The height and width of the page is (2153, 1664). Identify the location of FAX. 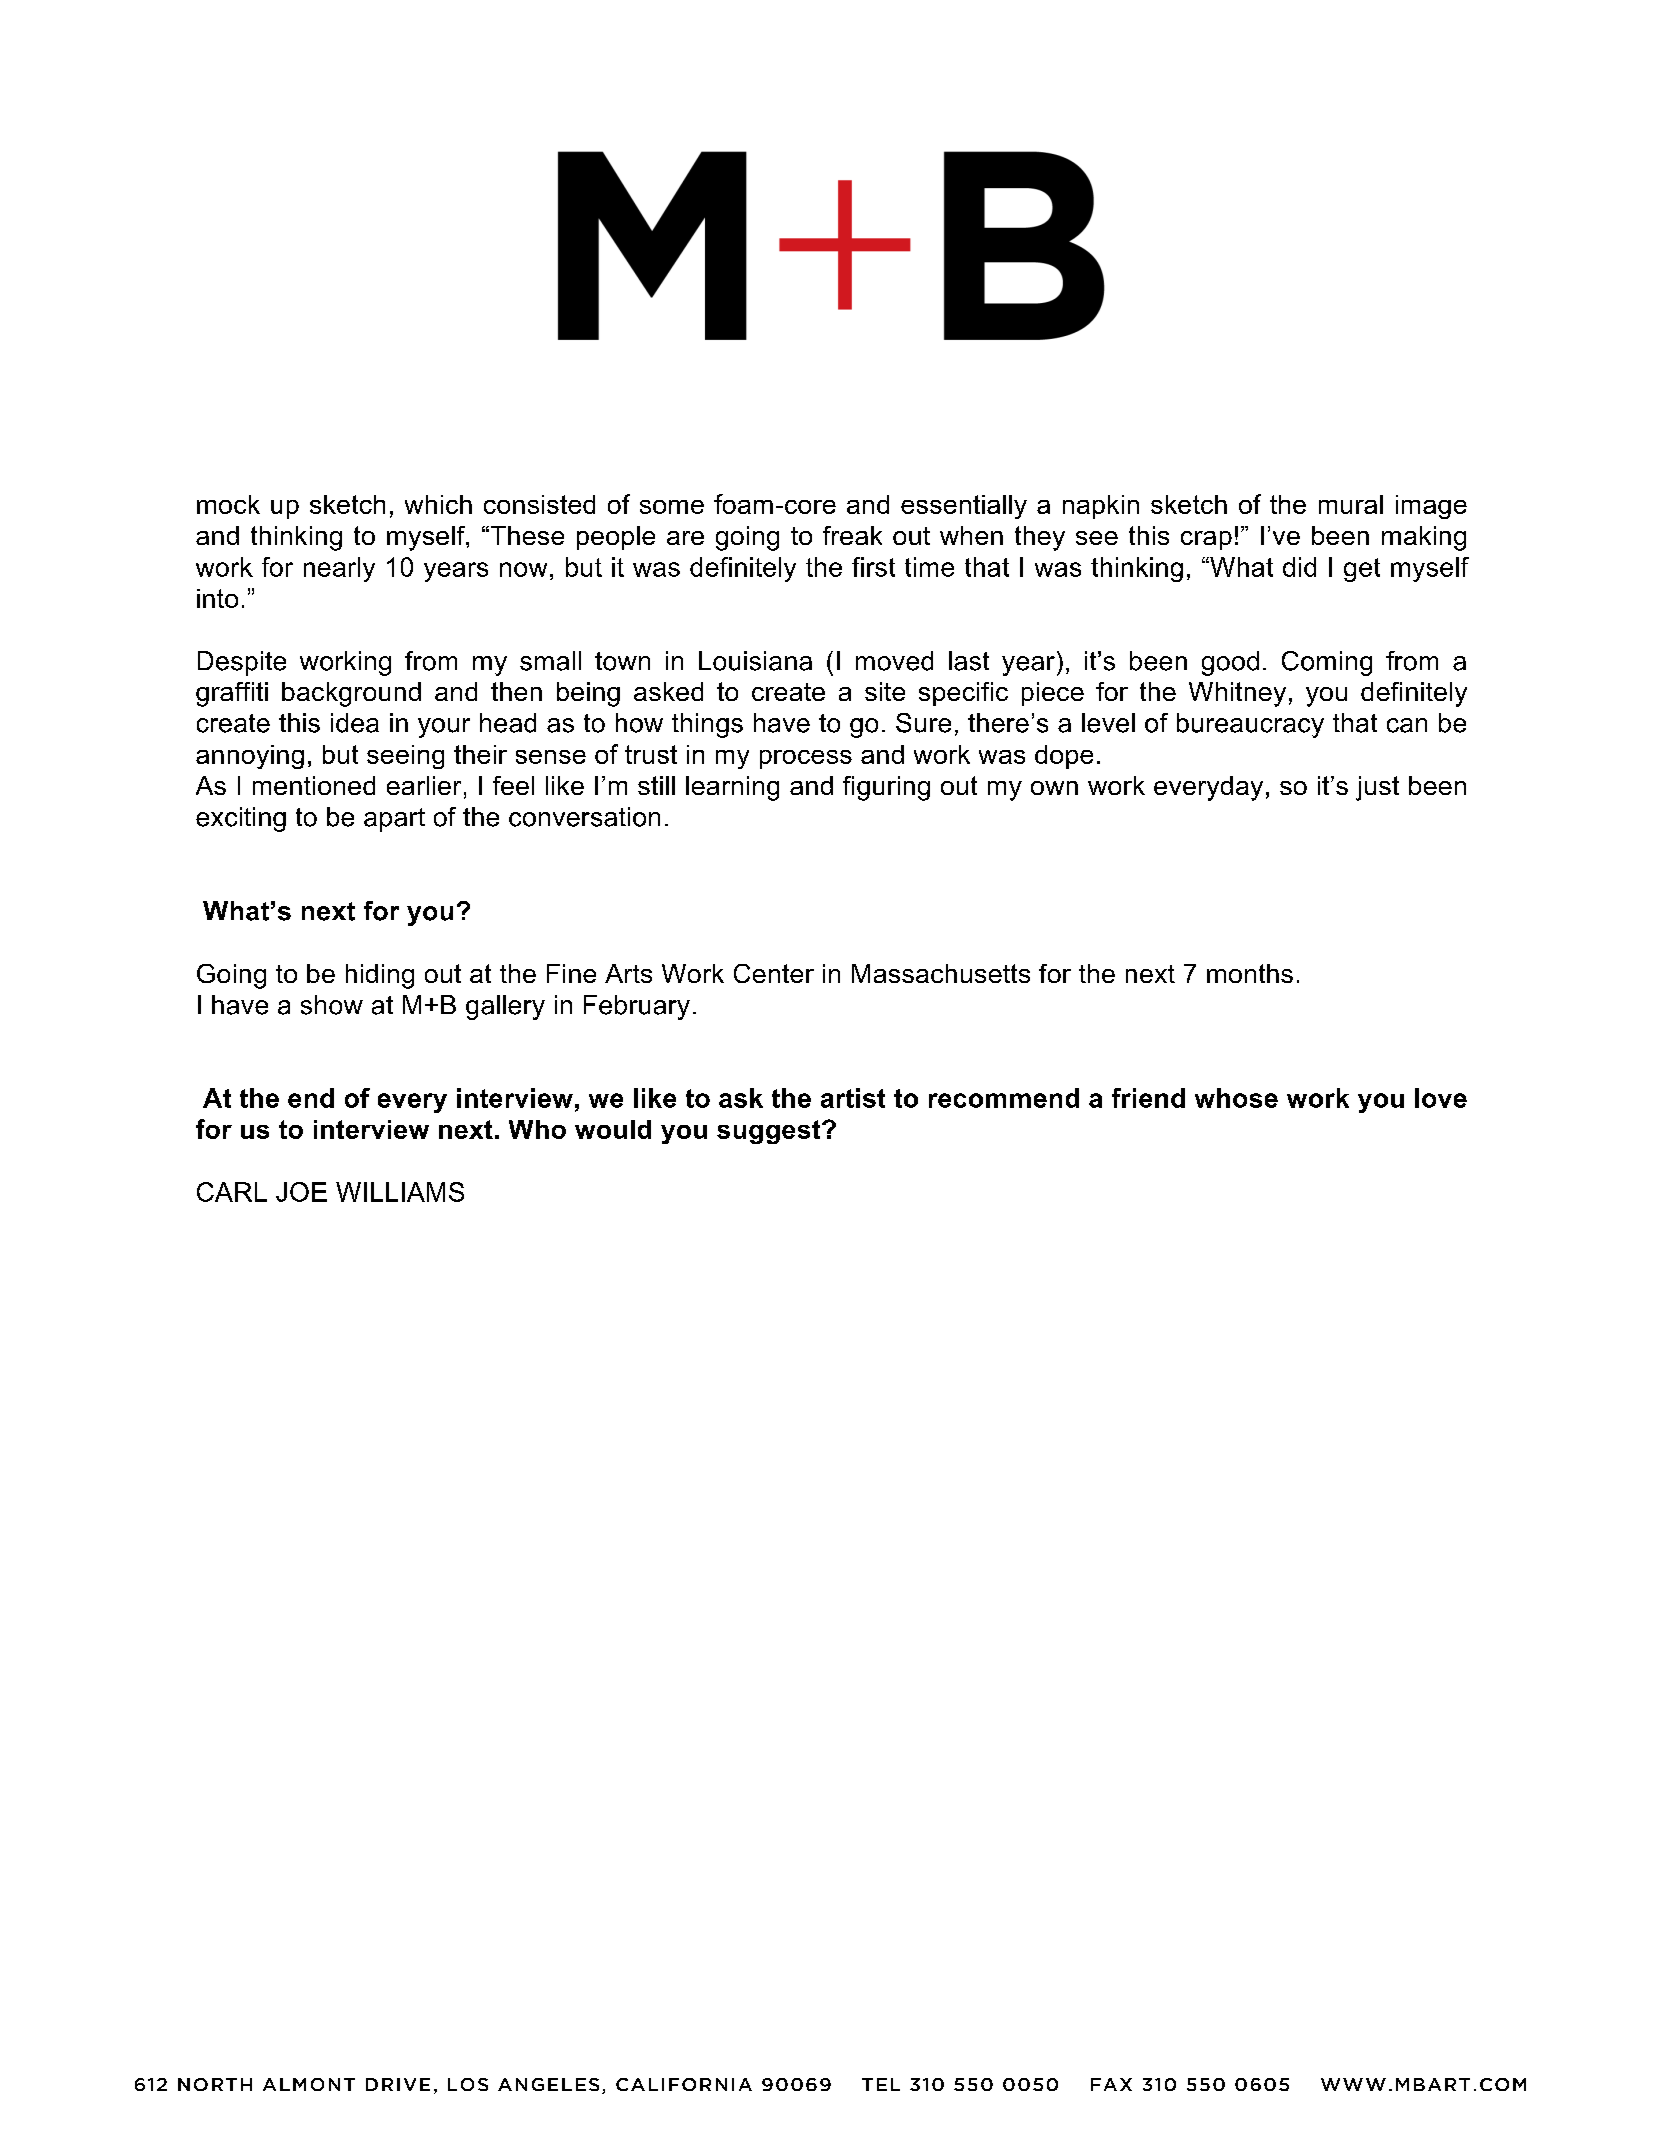
(1111, 2084).
